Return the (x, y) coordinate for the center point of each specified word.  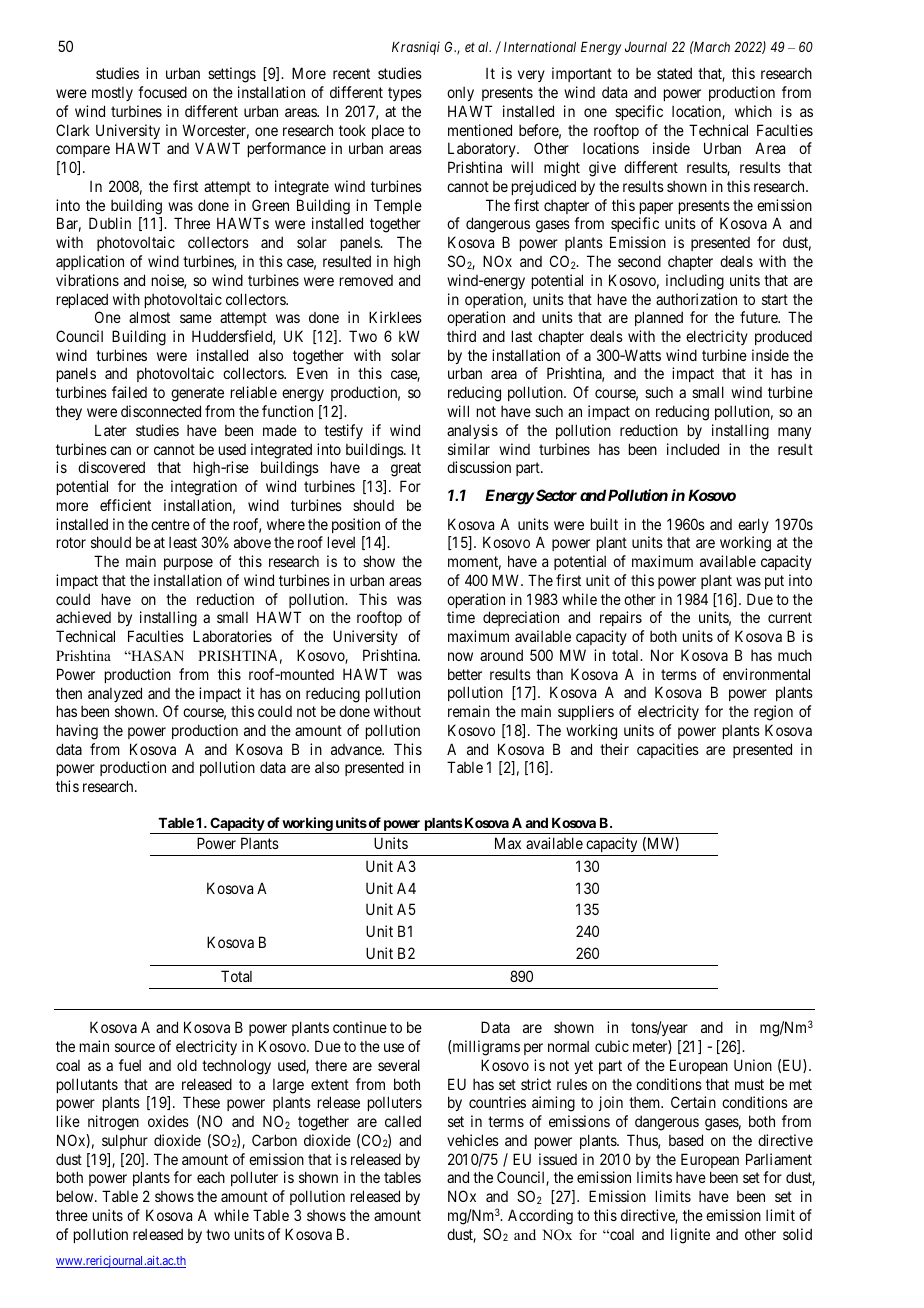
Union (753, 1065)
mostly (112, 94)
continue (360, 1027)
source (135, 1047)
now (460, 656)
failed (129, 392)
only (460, 94)
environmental (766, 674)
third (461, 336)
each (211, 1177)
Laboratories (232, 636)
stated (674, 73)
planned (659, 318)
